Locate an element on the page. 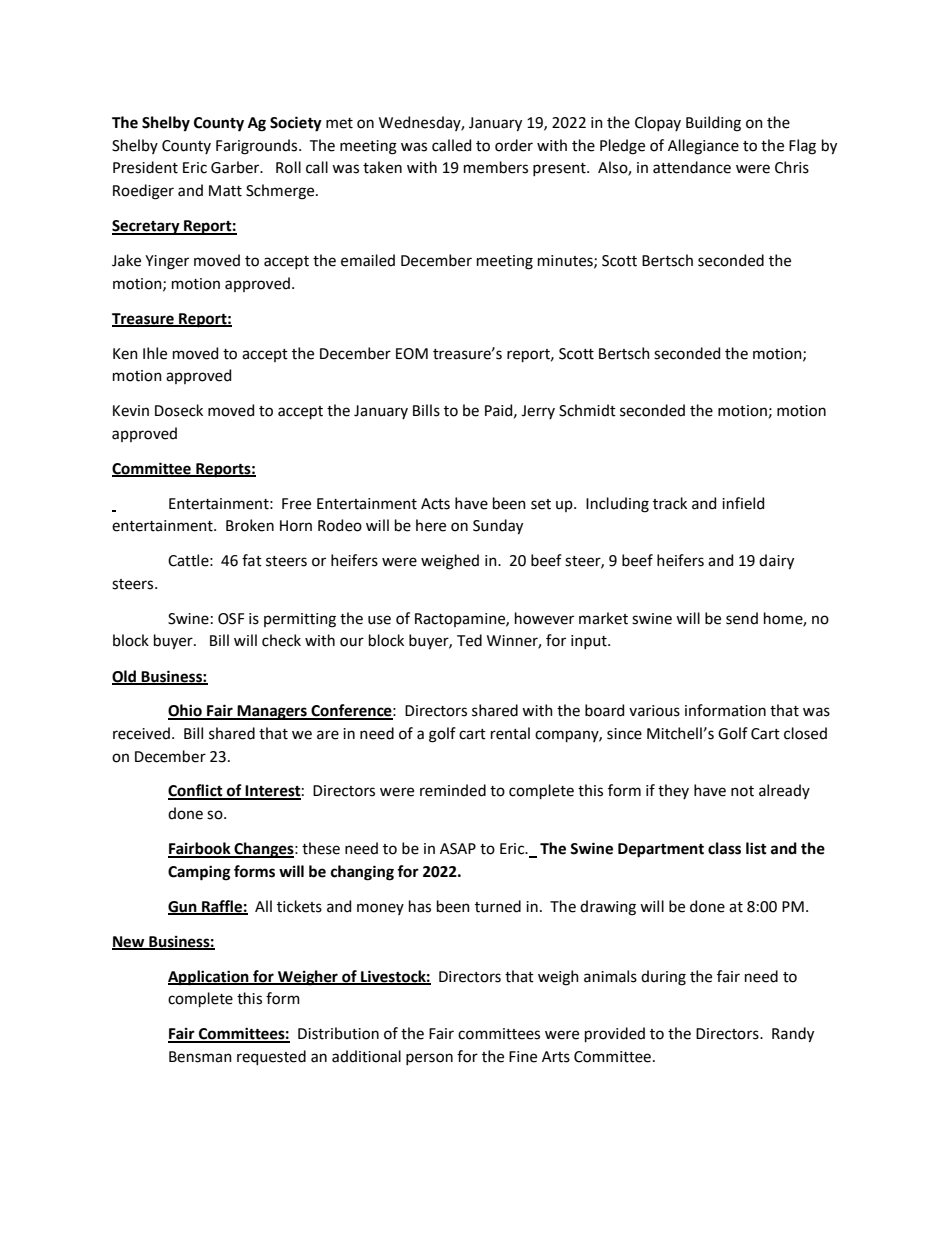 This page has height=1233, width=952. send is located at coordinates (742, 618).
